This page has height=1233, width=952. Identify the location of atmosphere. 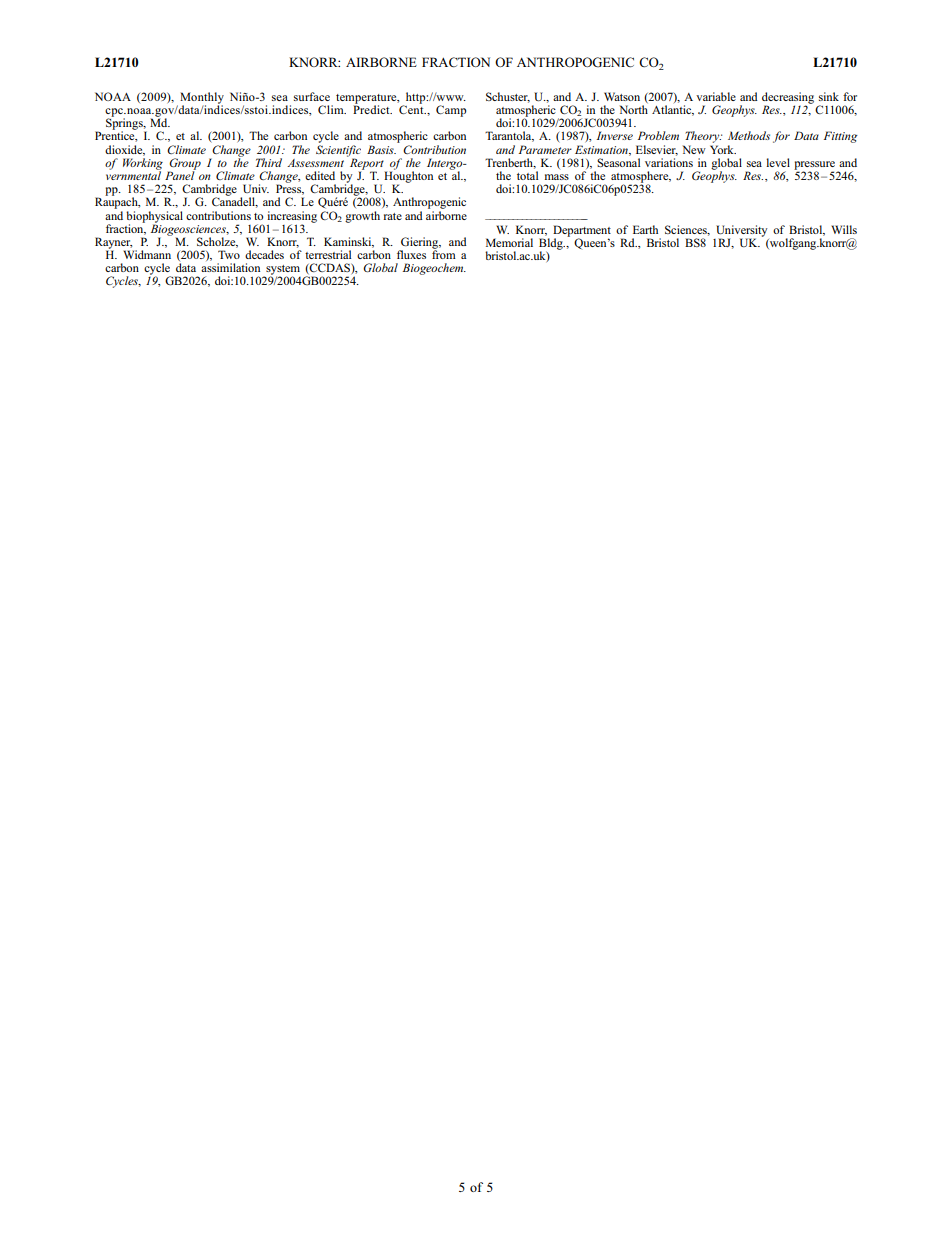
(641, 178).
